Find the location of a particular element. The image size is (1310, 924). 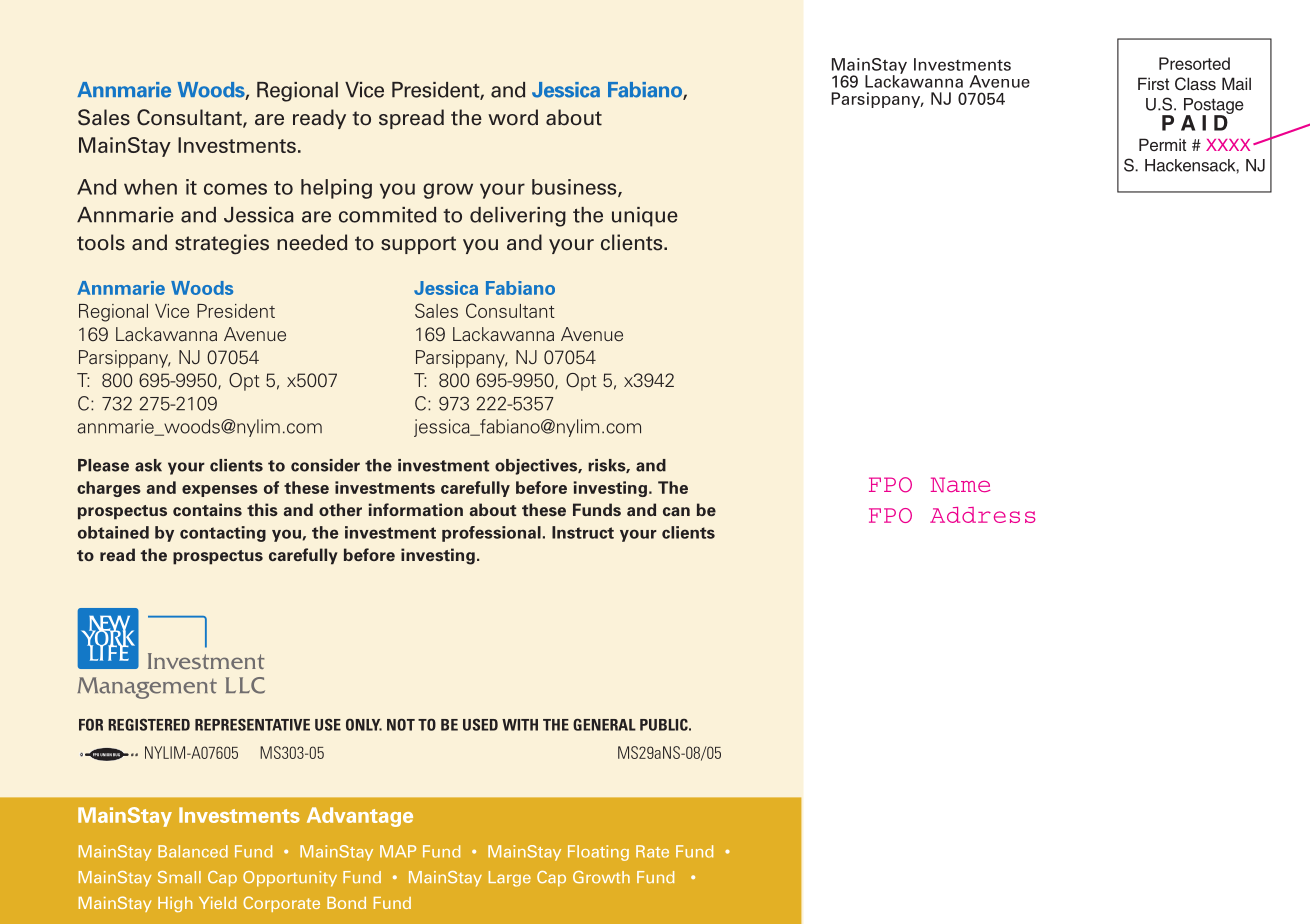

word is located at coordinates (513, 117).
